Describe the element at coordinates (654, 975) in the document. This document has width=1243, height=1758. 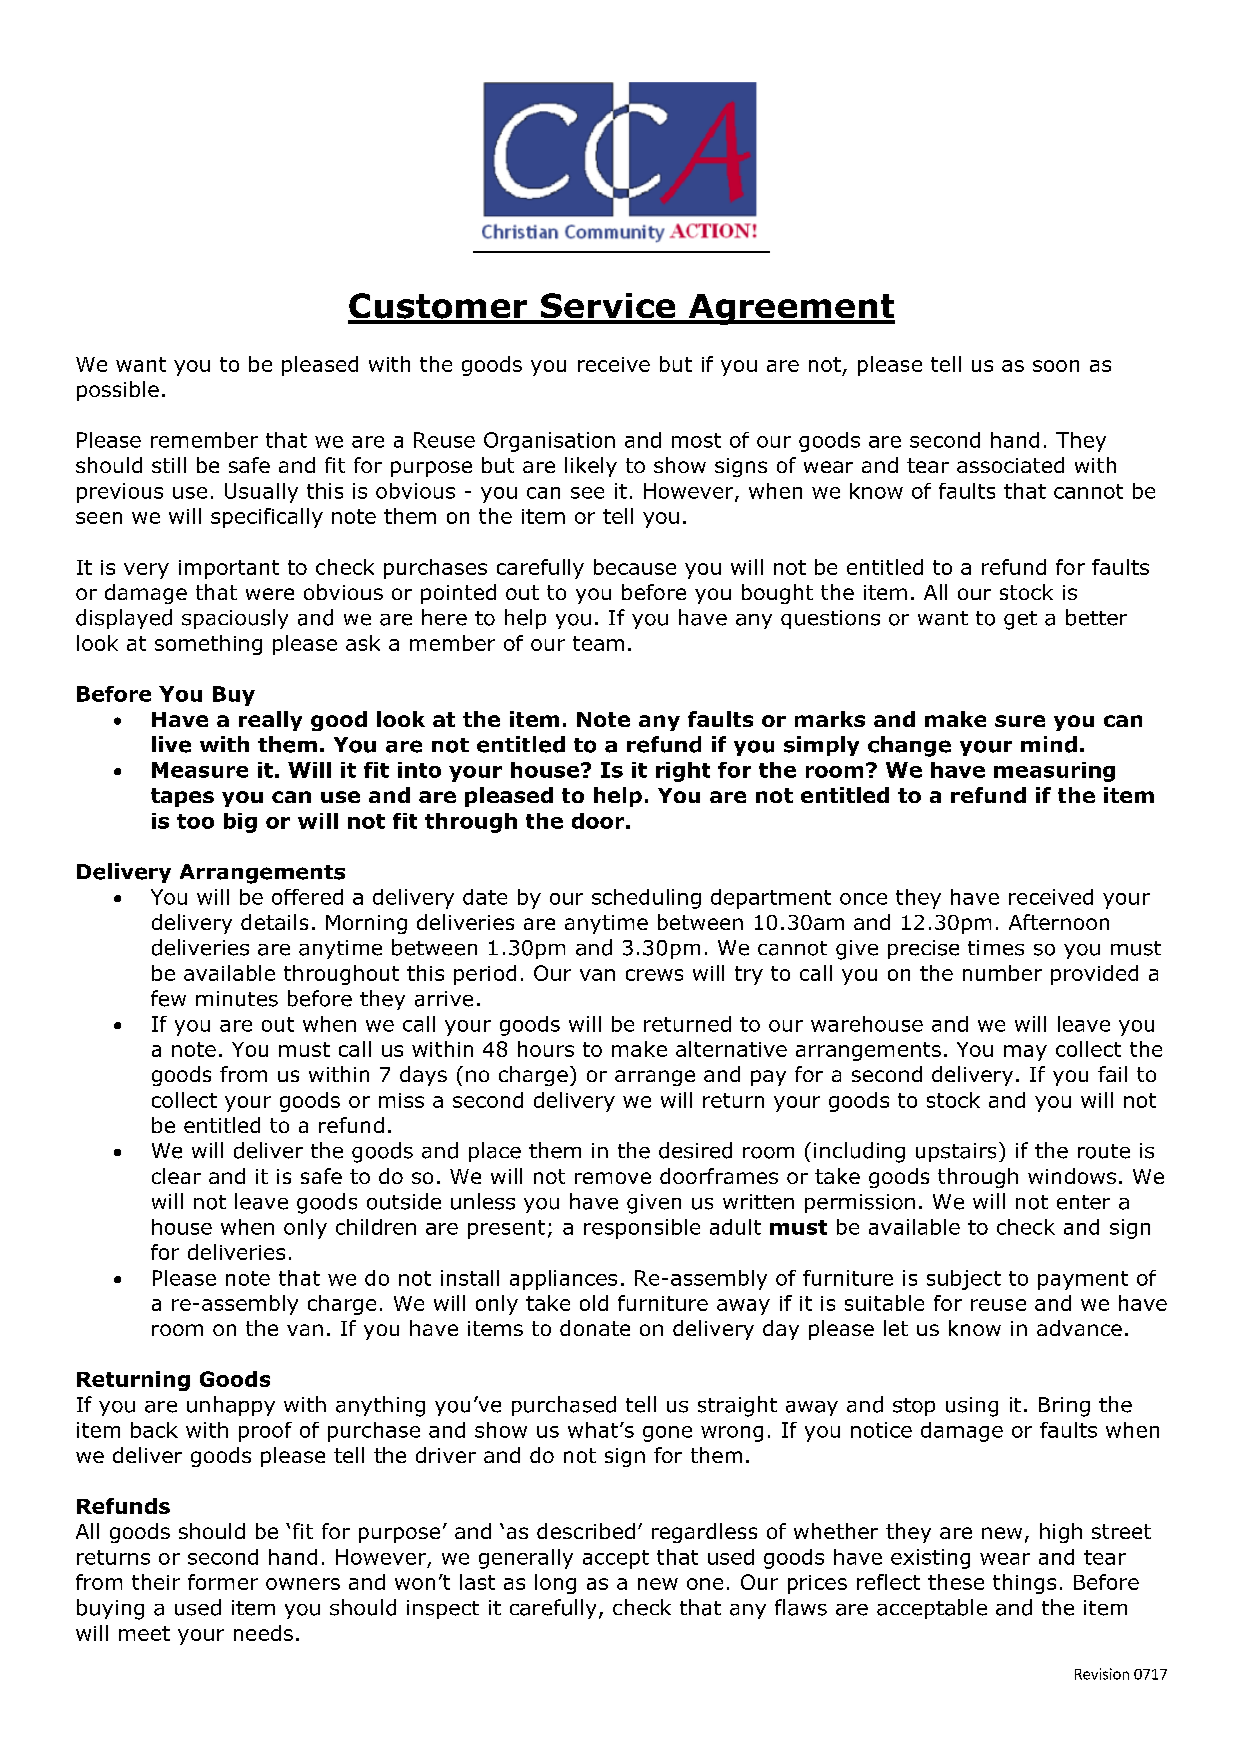
I see `crews` at that location.
